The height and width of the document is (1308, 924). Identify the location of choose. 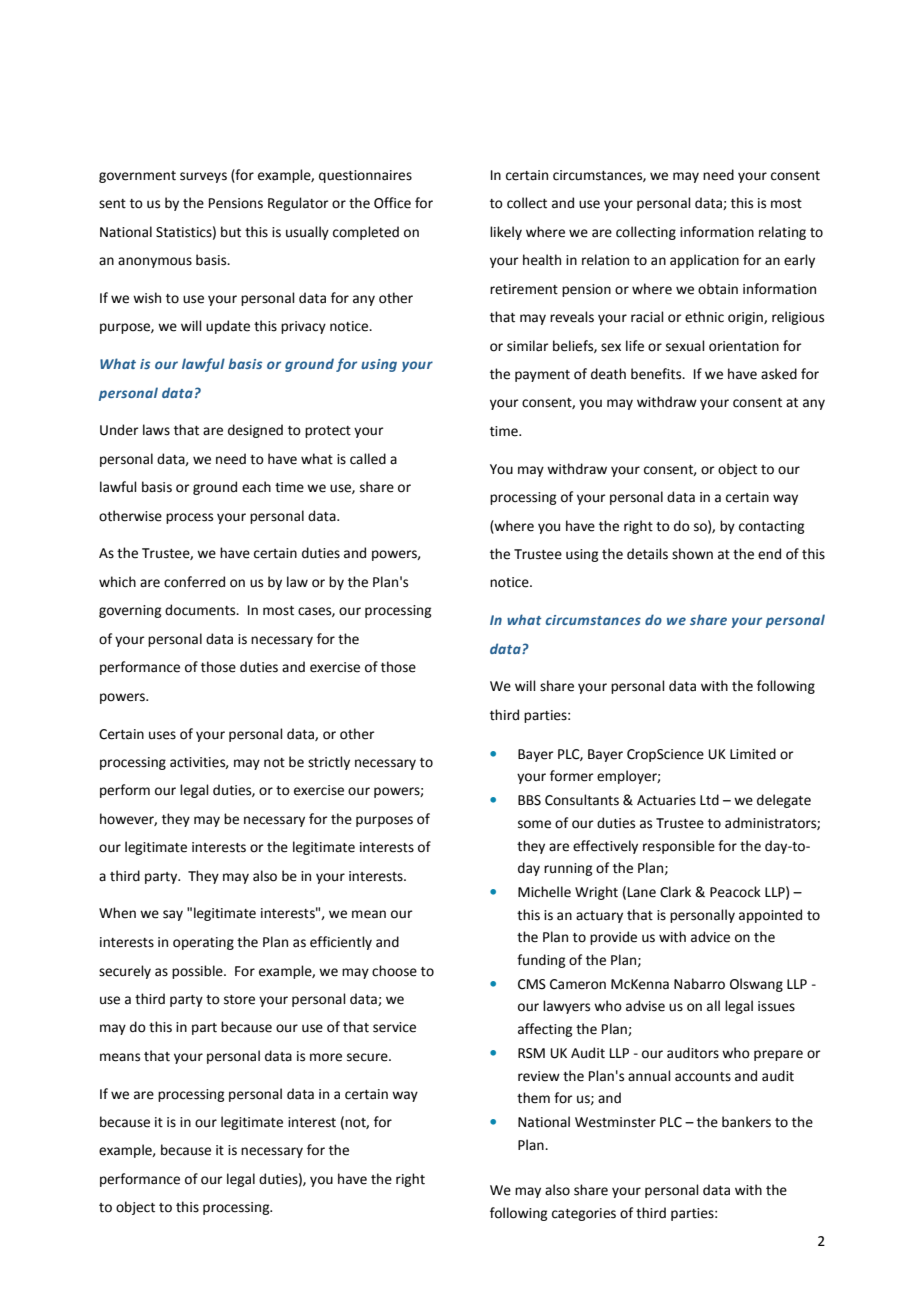
(394, 971).
